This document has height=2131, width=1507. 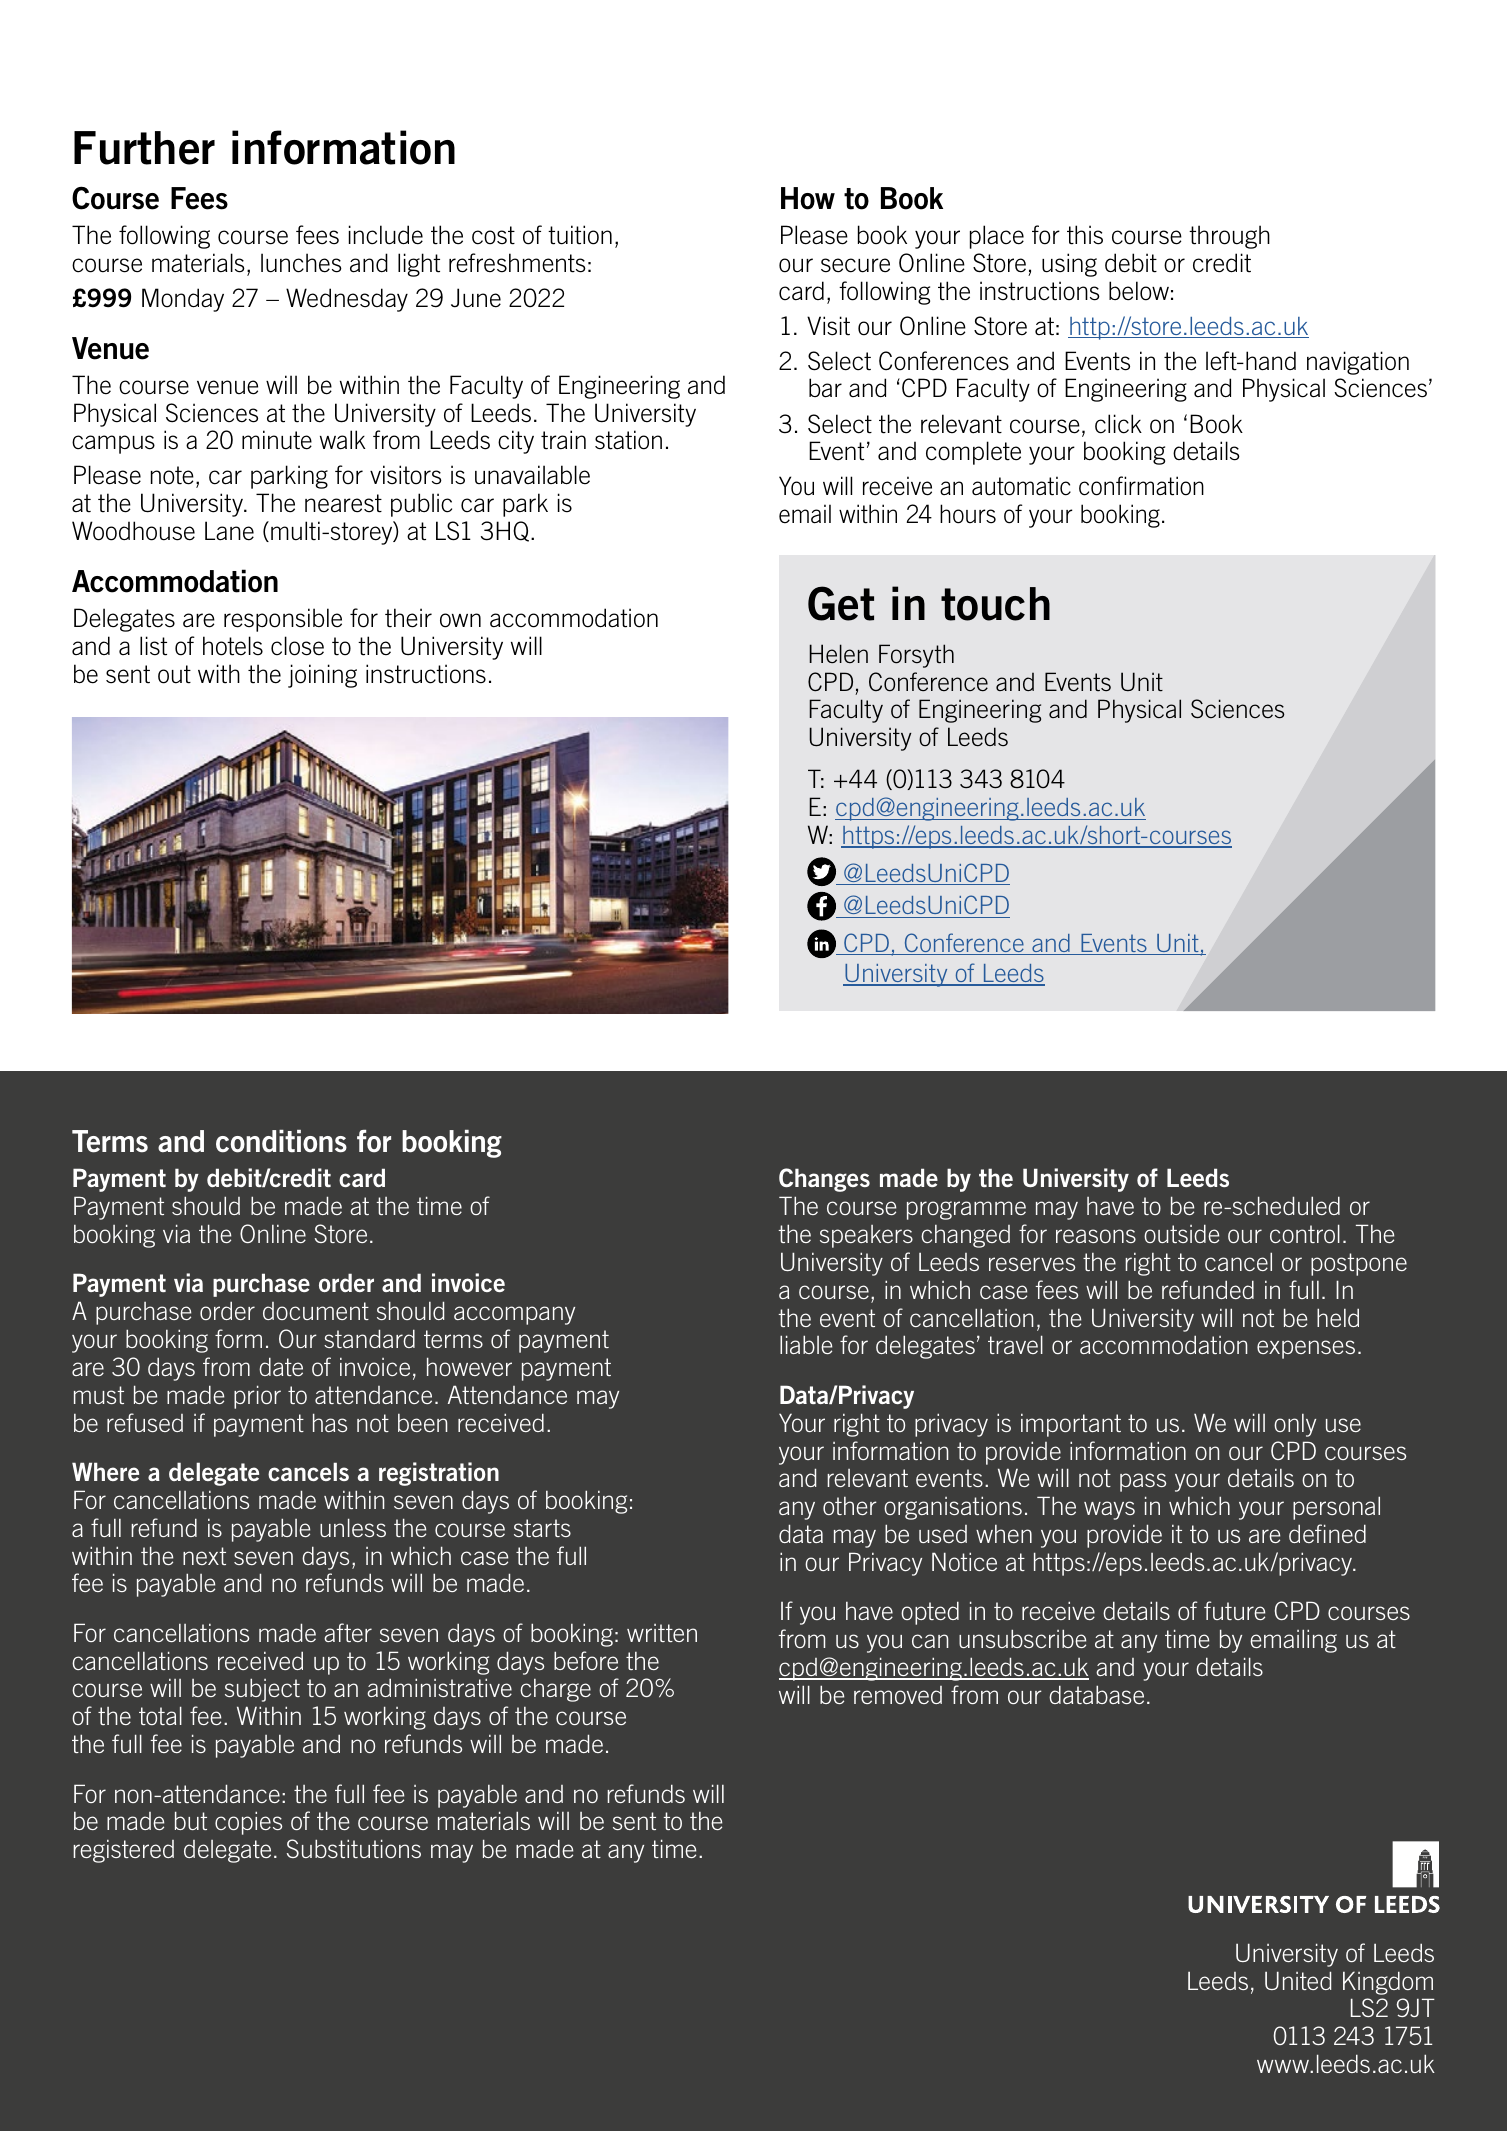 What do you see at coordinates (1229, 237) in the document?
I see `through` at bounding box center [1229, 237].
